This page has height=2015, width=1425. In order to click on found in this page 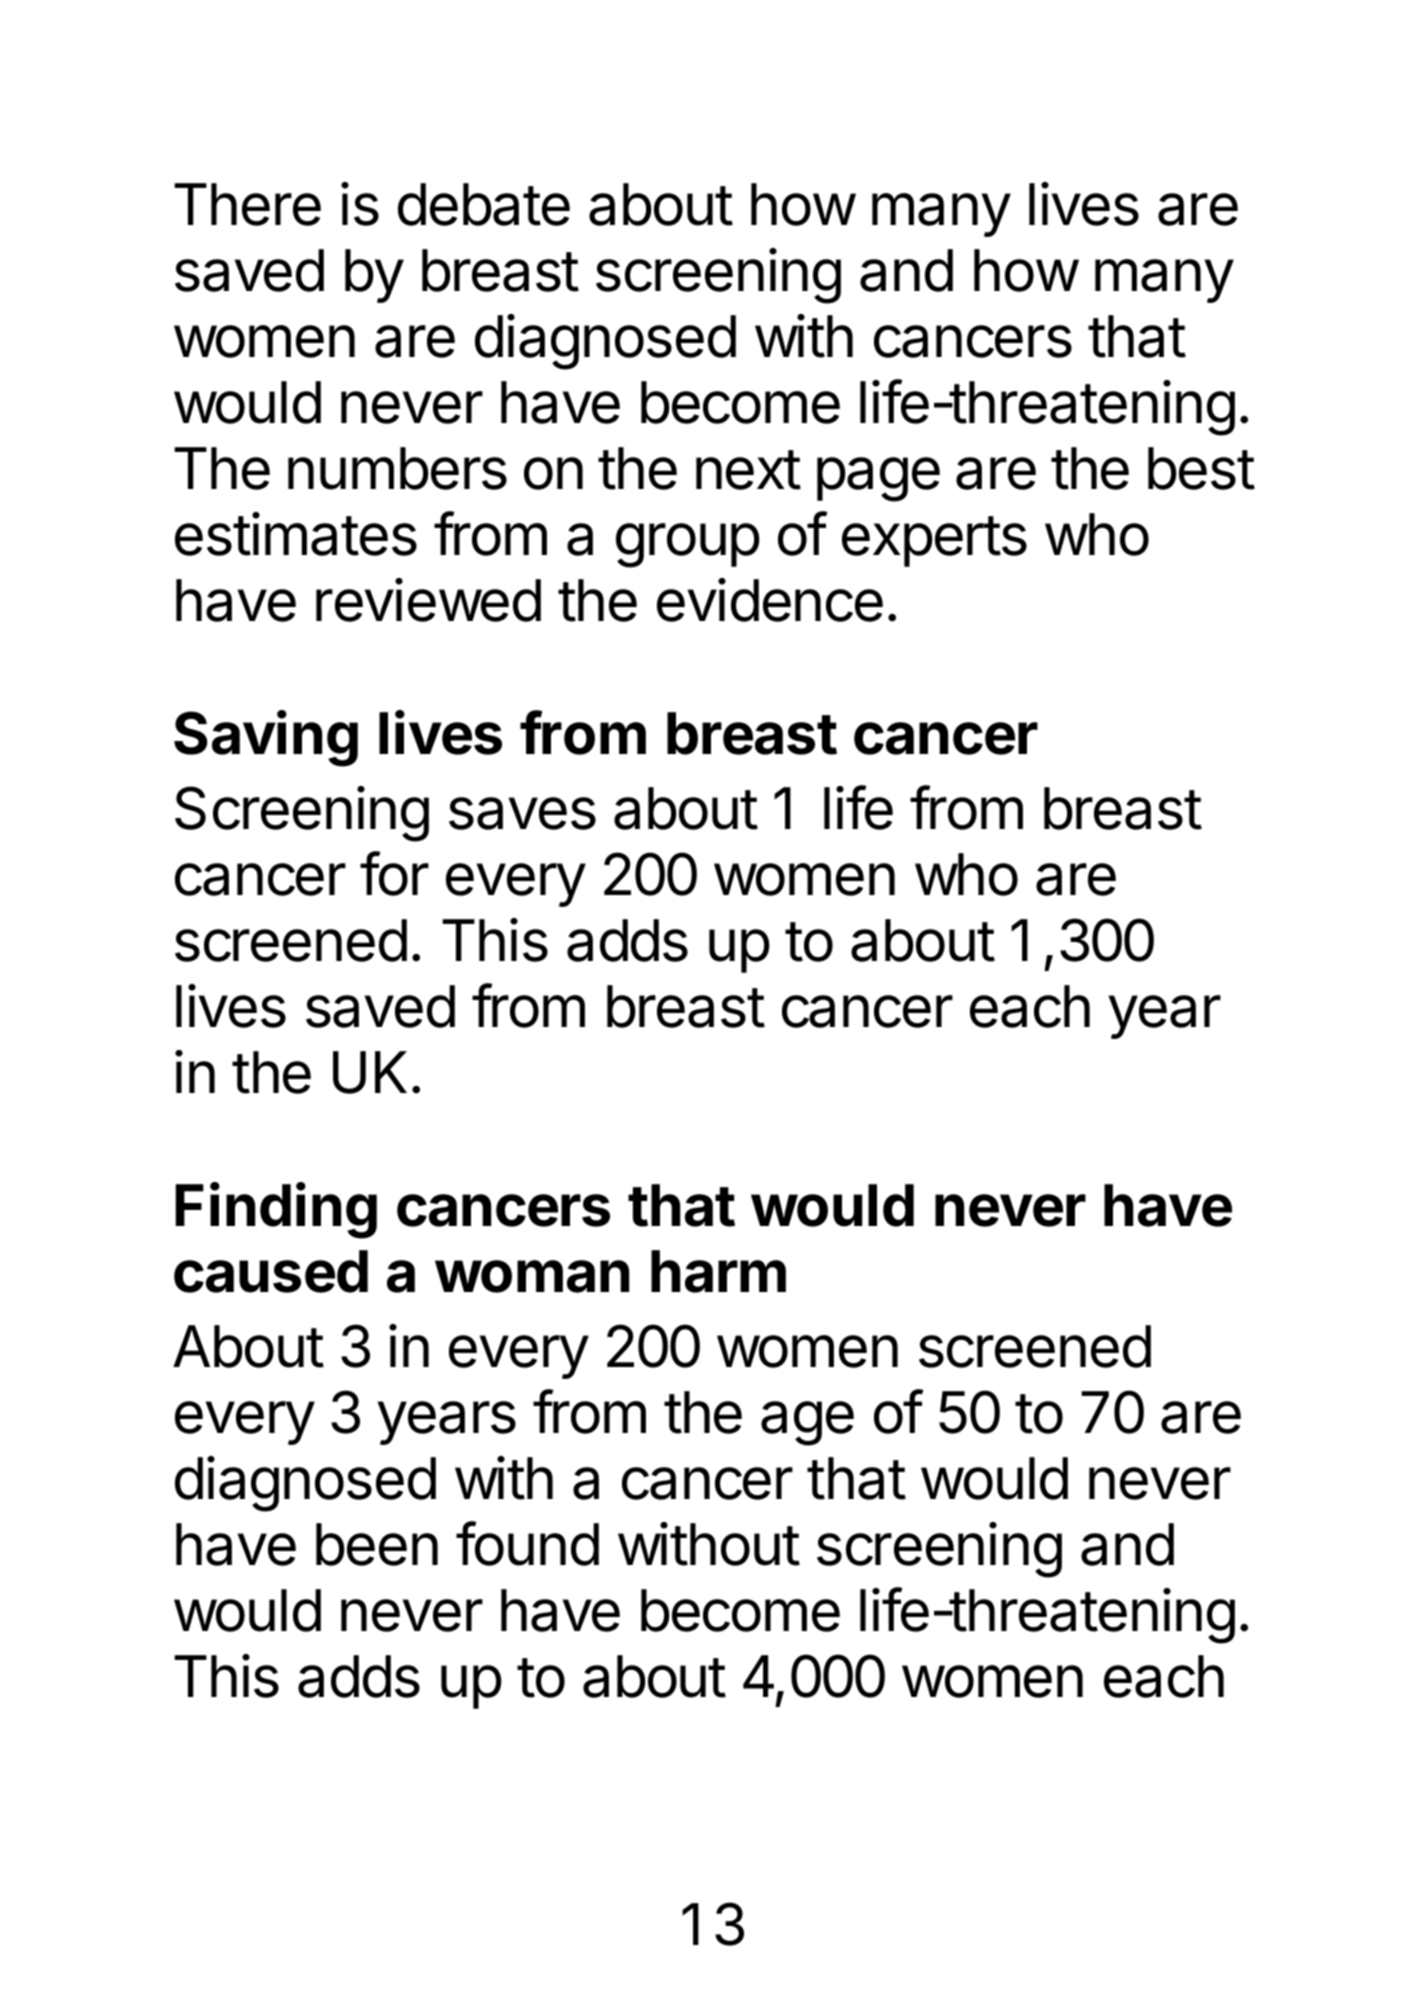, I will do `click(527, 1543)`.
